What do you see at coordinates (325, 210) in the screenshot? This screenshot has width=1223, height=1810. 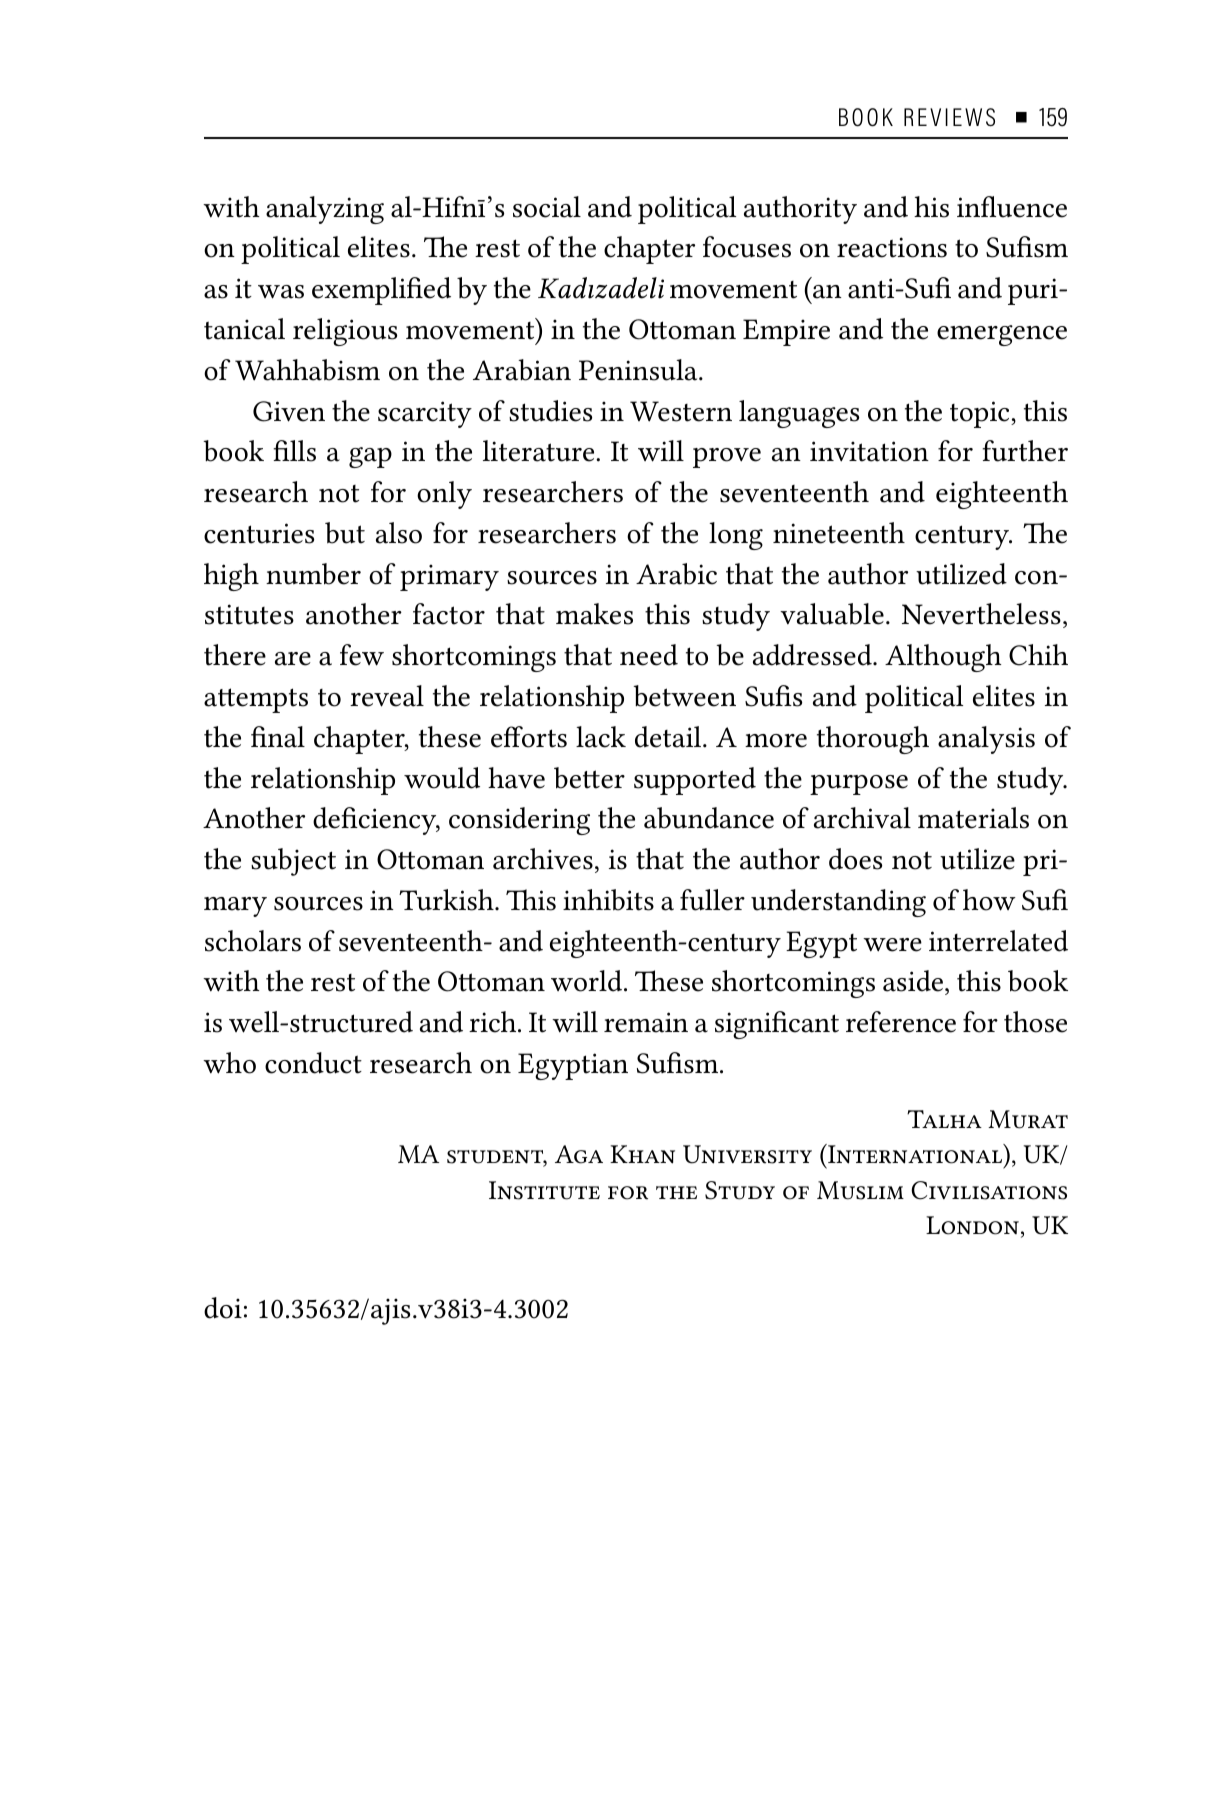 I see `analyzing` at bounding box center [325, 210].
